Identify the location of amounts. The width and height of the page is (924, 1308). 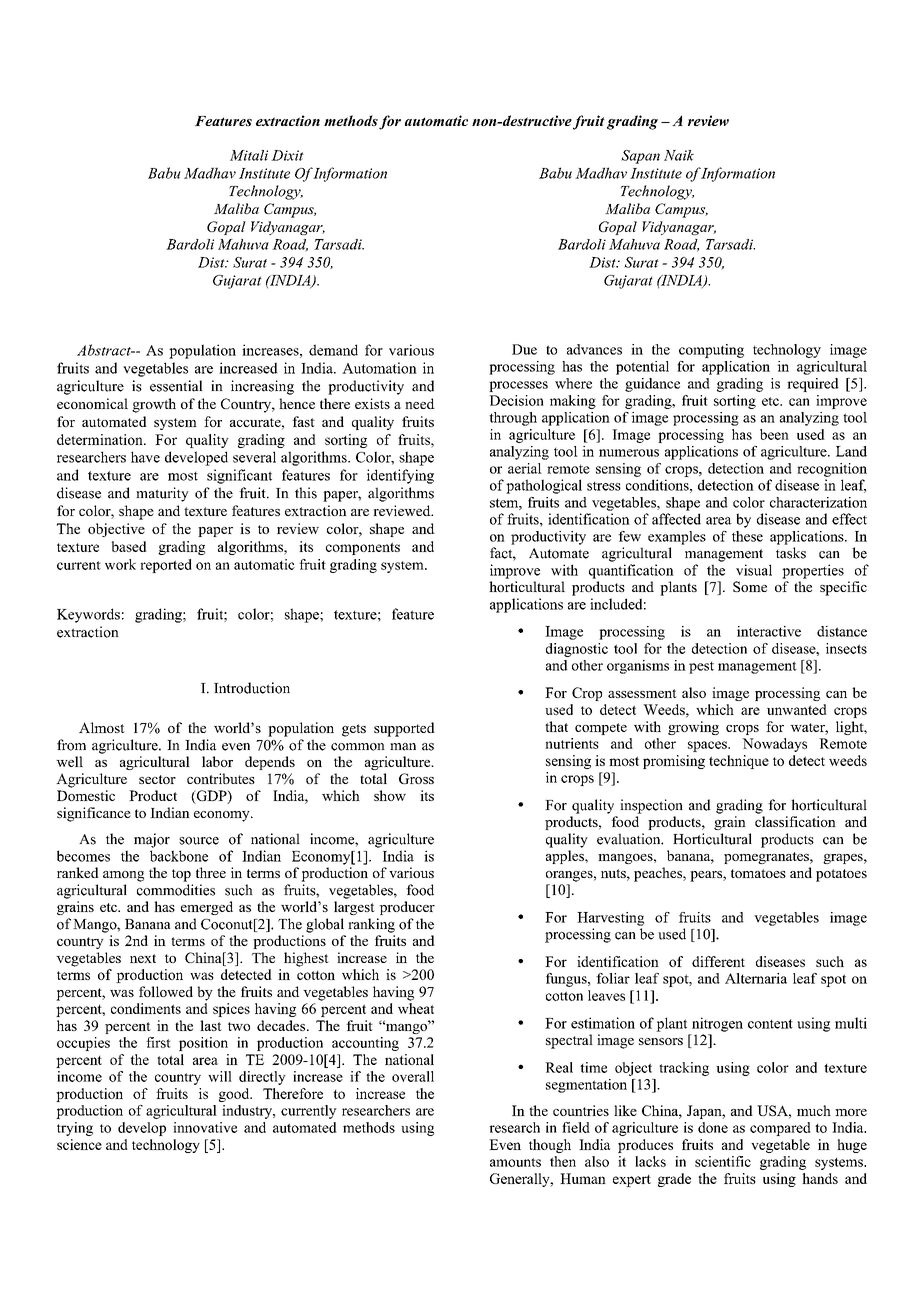
(515, 1162).
